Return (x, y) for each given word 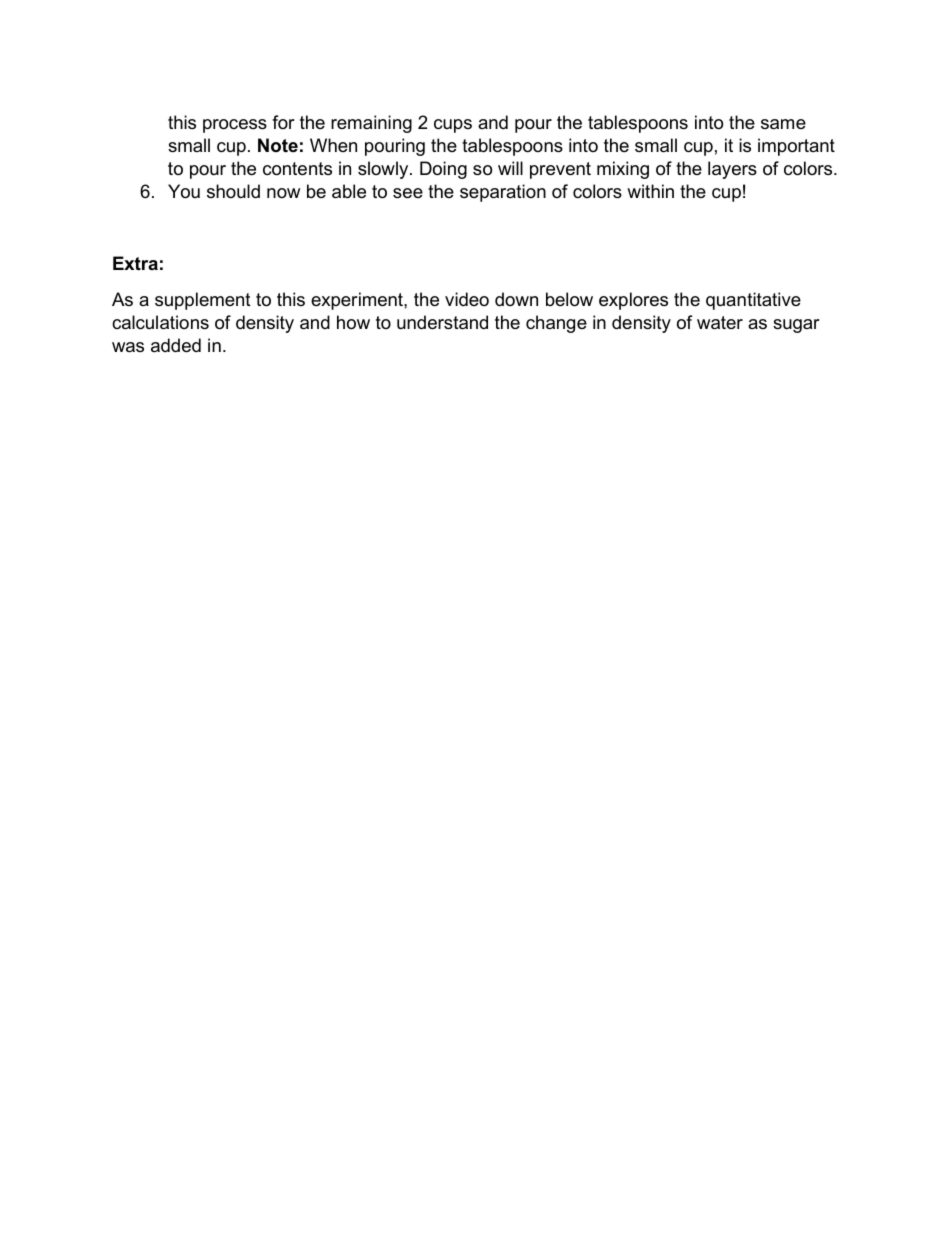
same (783, 124)
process (235, 126)
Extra (135, 263)
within (650, 191)
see (408, 193)
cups (453, 126)
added (176, 345)
